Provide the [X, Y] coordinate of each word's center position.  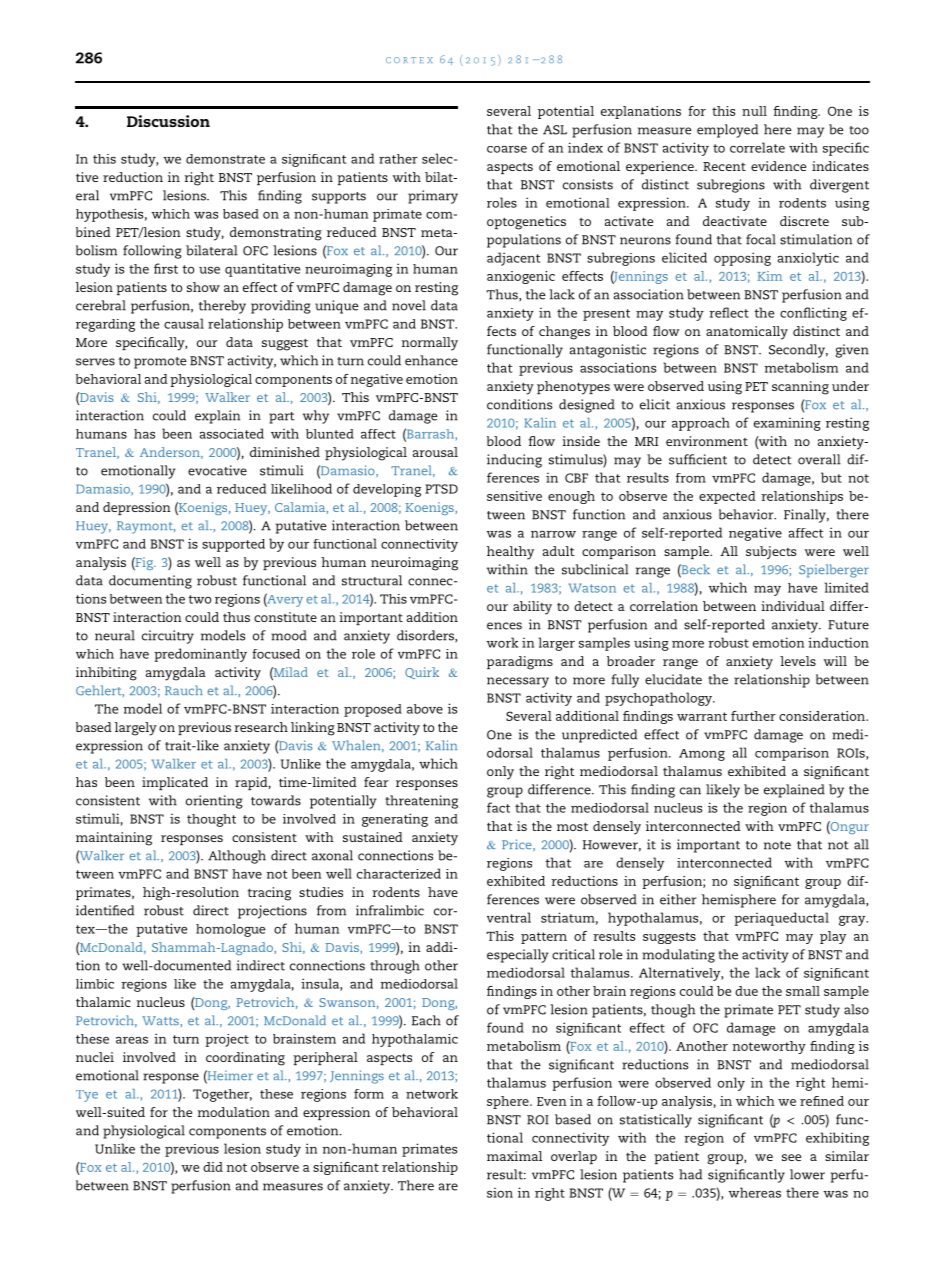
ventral [509, 917]
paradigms [520, 663]
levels [798, 661]
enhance [431, 360]
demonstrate [225, 159]
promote [160, 363]
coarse [507, 149]
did [213, 1167]
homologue [230, 930]
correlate [757, 147]
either [678, 899]
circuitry [168, 637]
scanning [800, 388]
